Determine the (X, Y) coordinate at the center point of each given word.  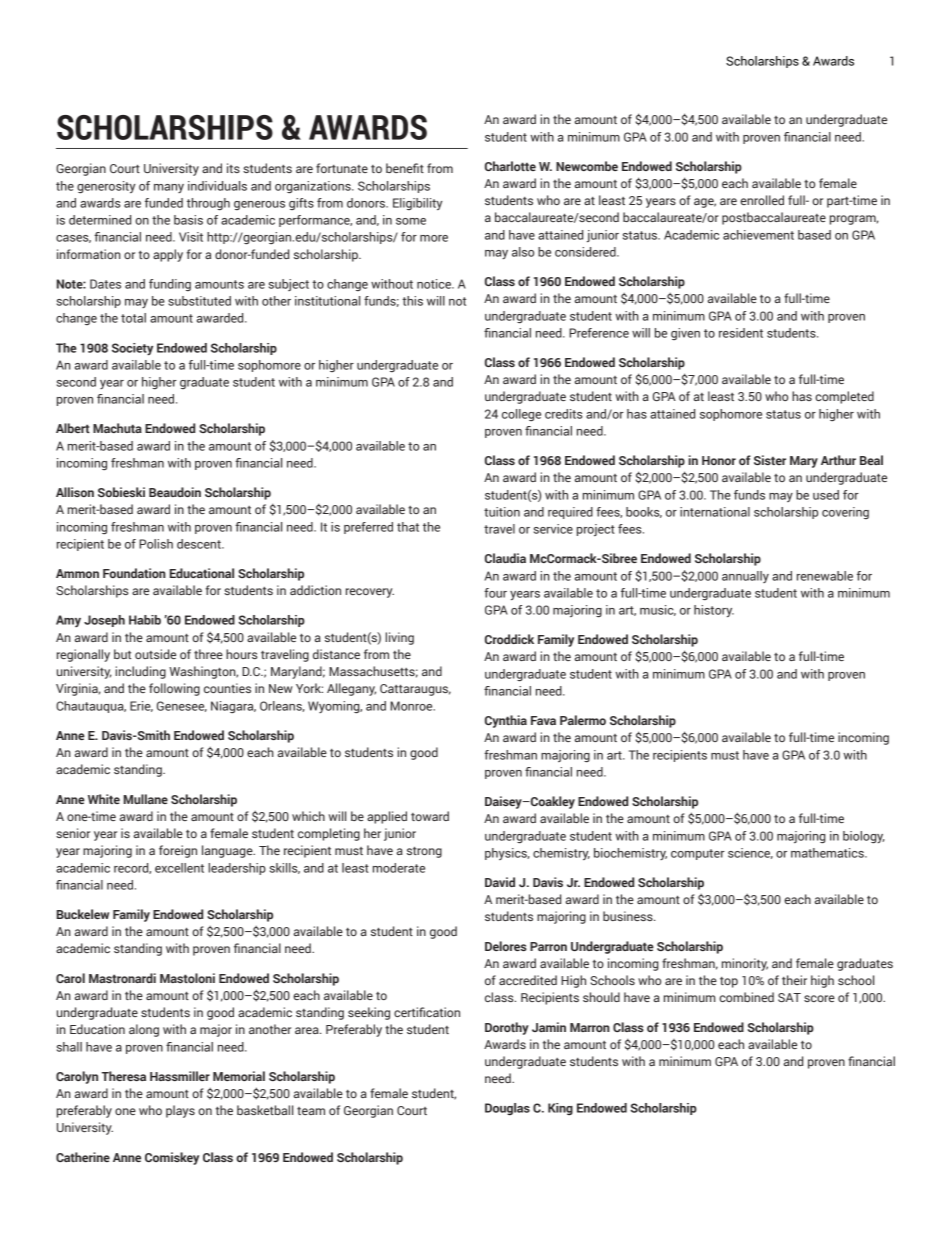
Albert (73, 428)
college (521, 415)
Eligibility (418, 204)
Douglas (507, 1109)
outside (155, 654)
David (500, 882)
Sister (770, 460)
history (714, 611)
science (750, 853)
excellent (179, 868)
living (399, 638)
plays (180, 1111)
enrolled (762, 200)
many (169, 188)
